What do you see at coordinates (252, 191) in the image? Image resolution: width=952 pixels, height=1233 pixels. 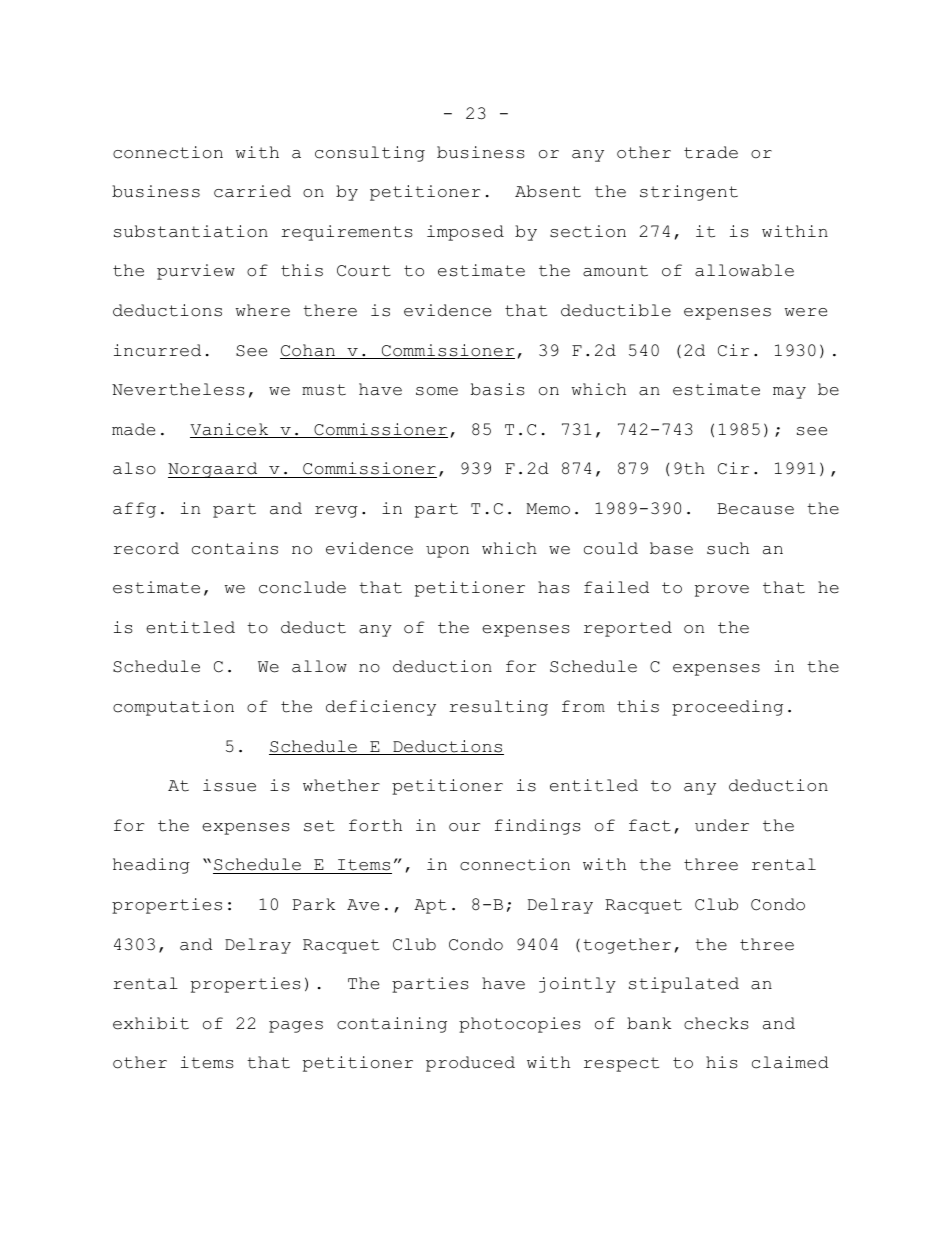 I see `carried` at bounding box center [252, 191].
